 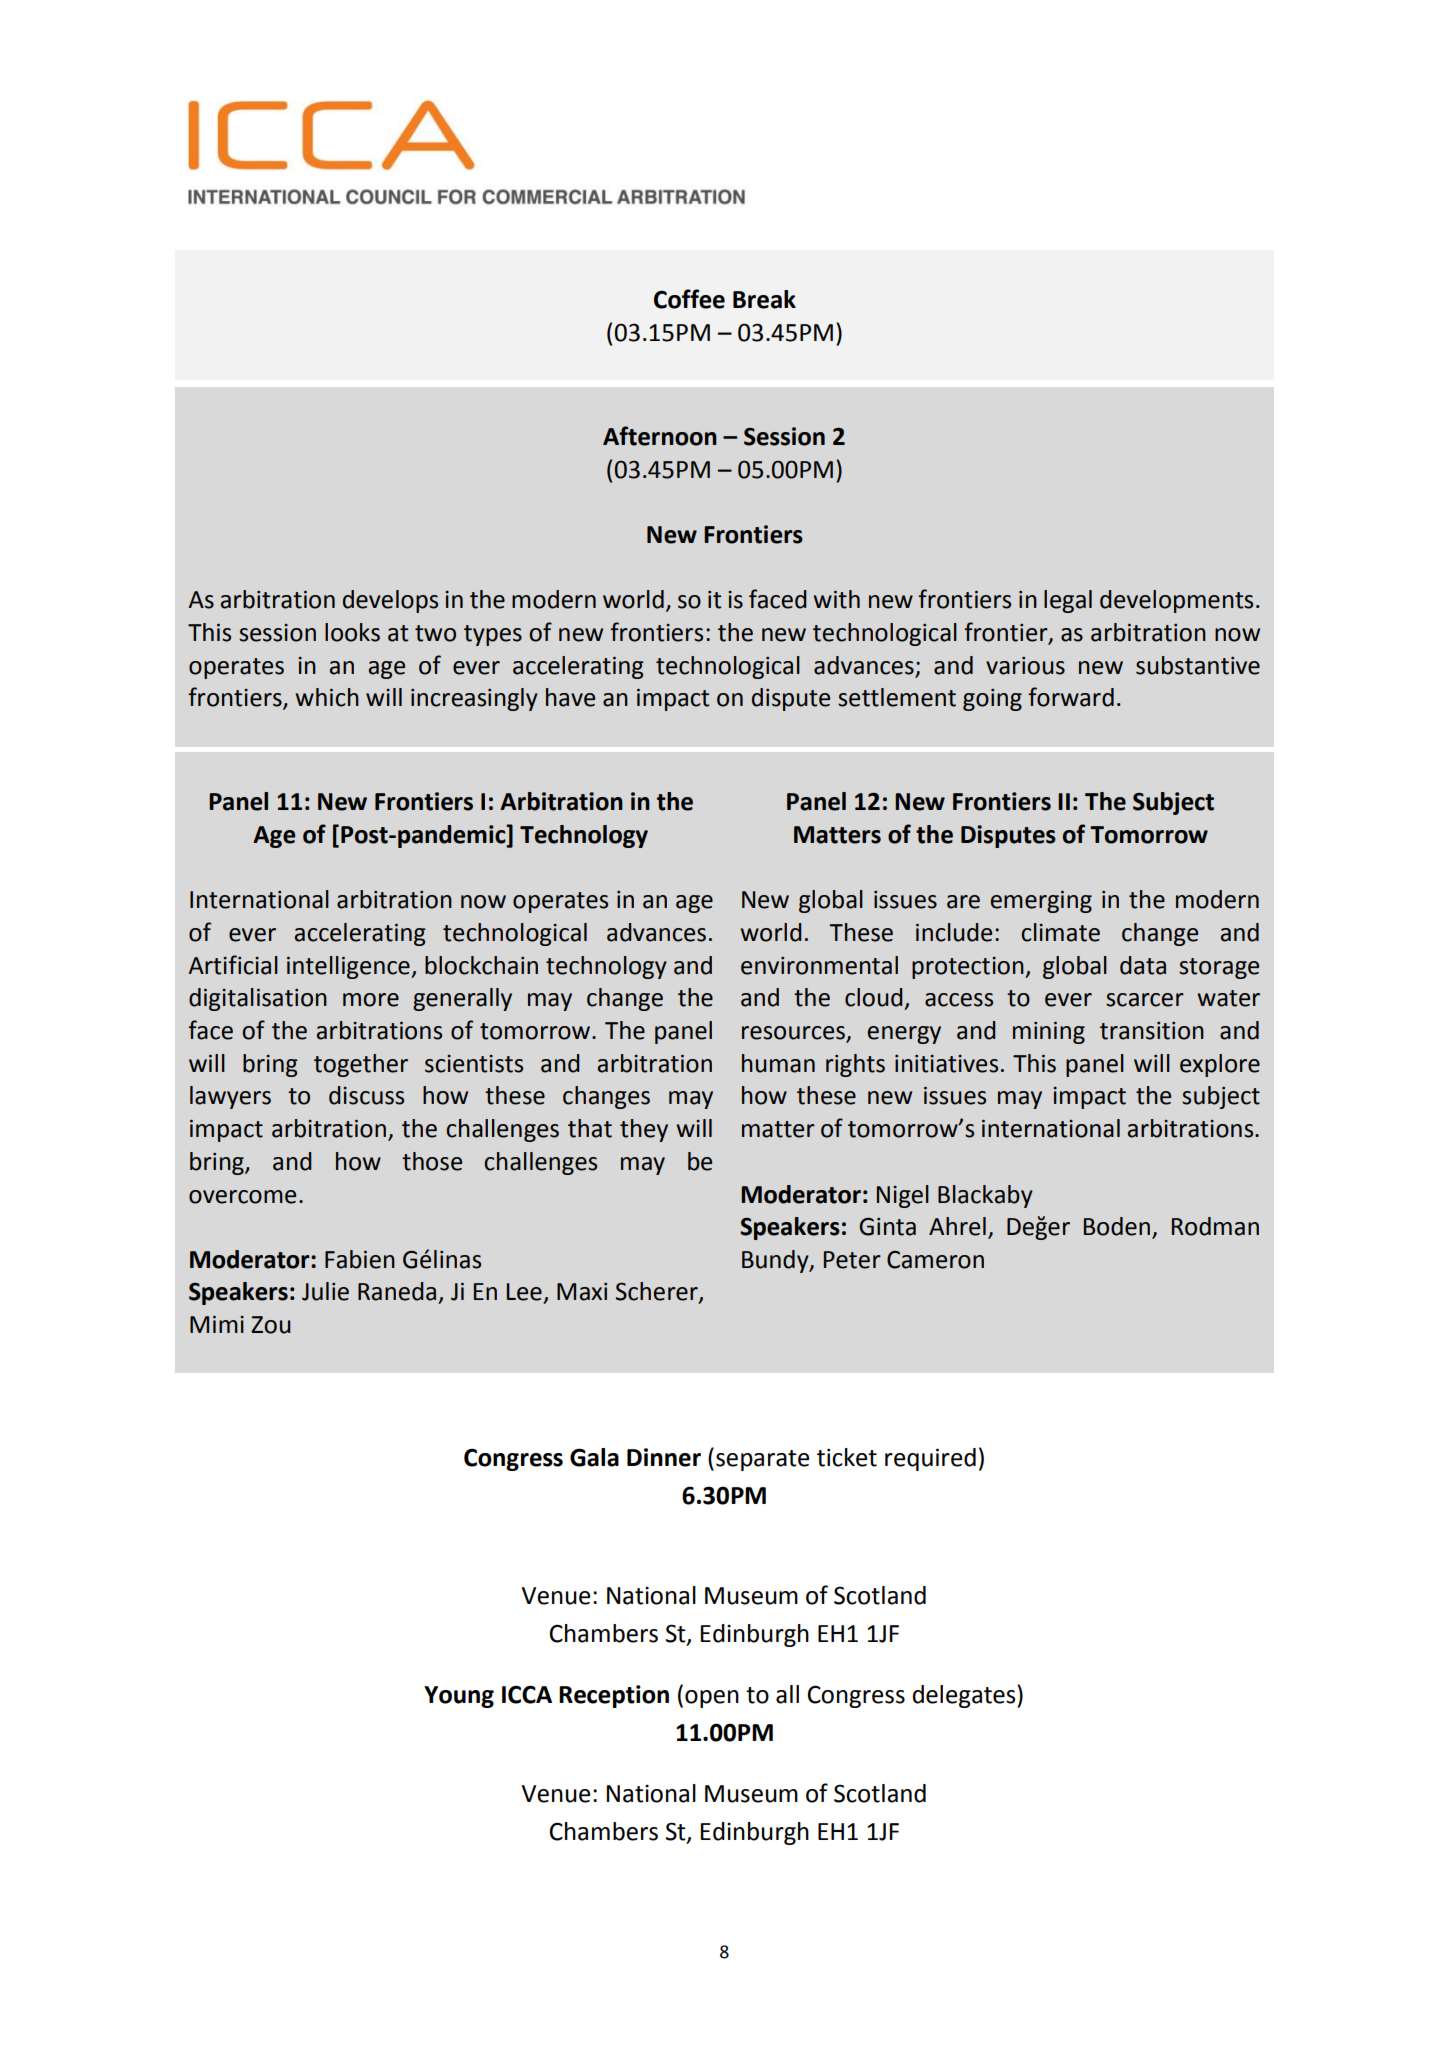 I want to click on Coffee, so click(x=689, y=299).
